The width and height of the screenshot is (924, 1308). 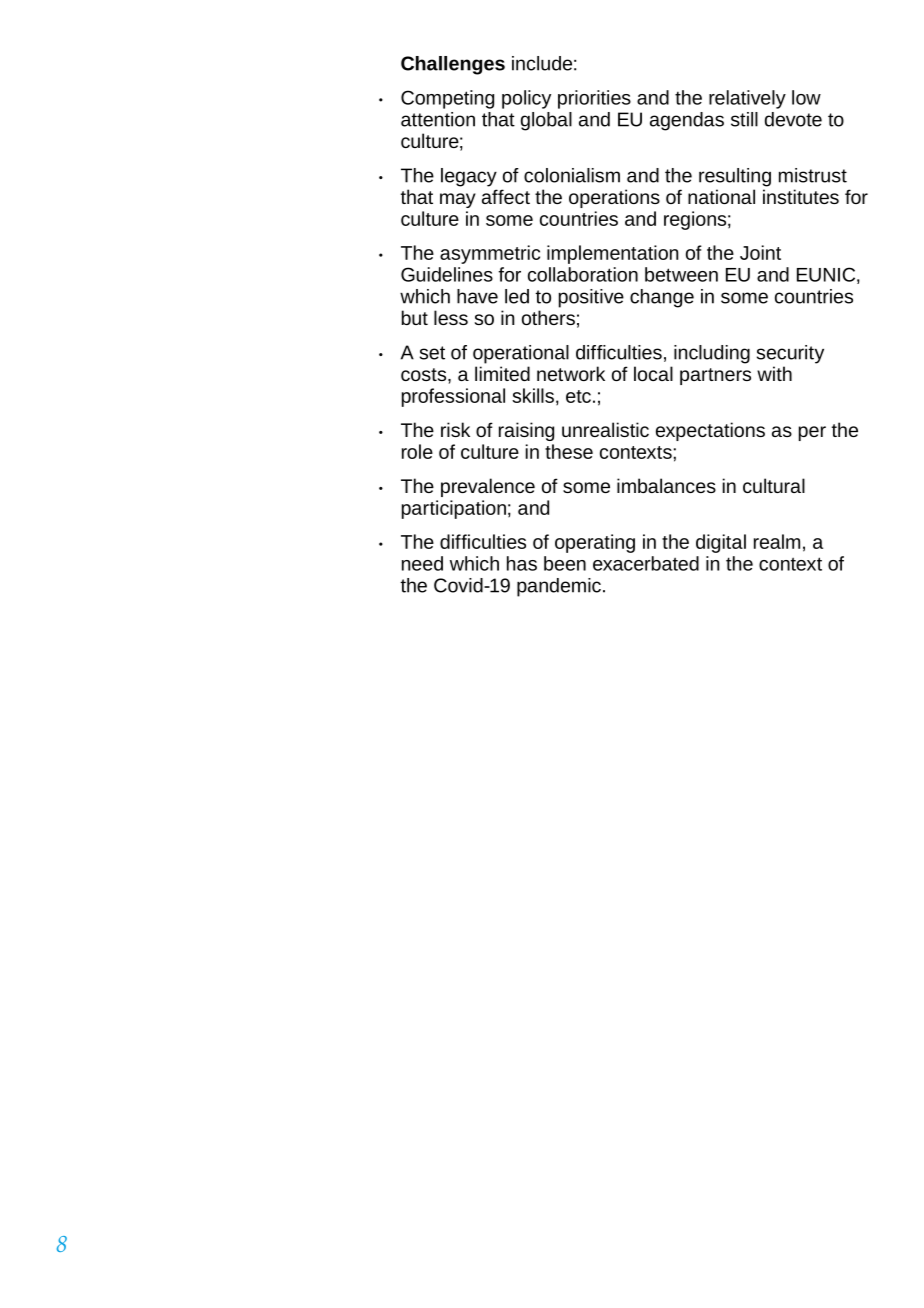 I want to click on professional, so click(x=453, y=397).
